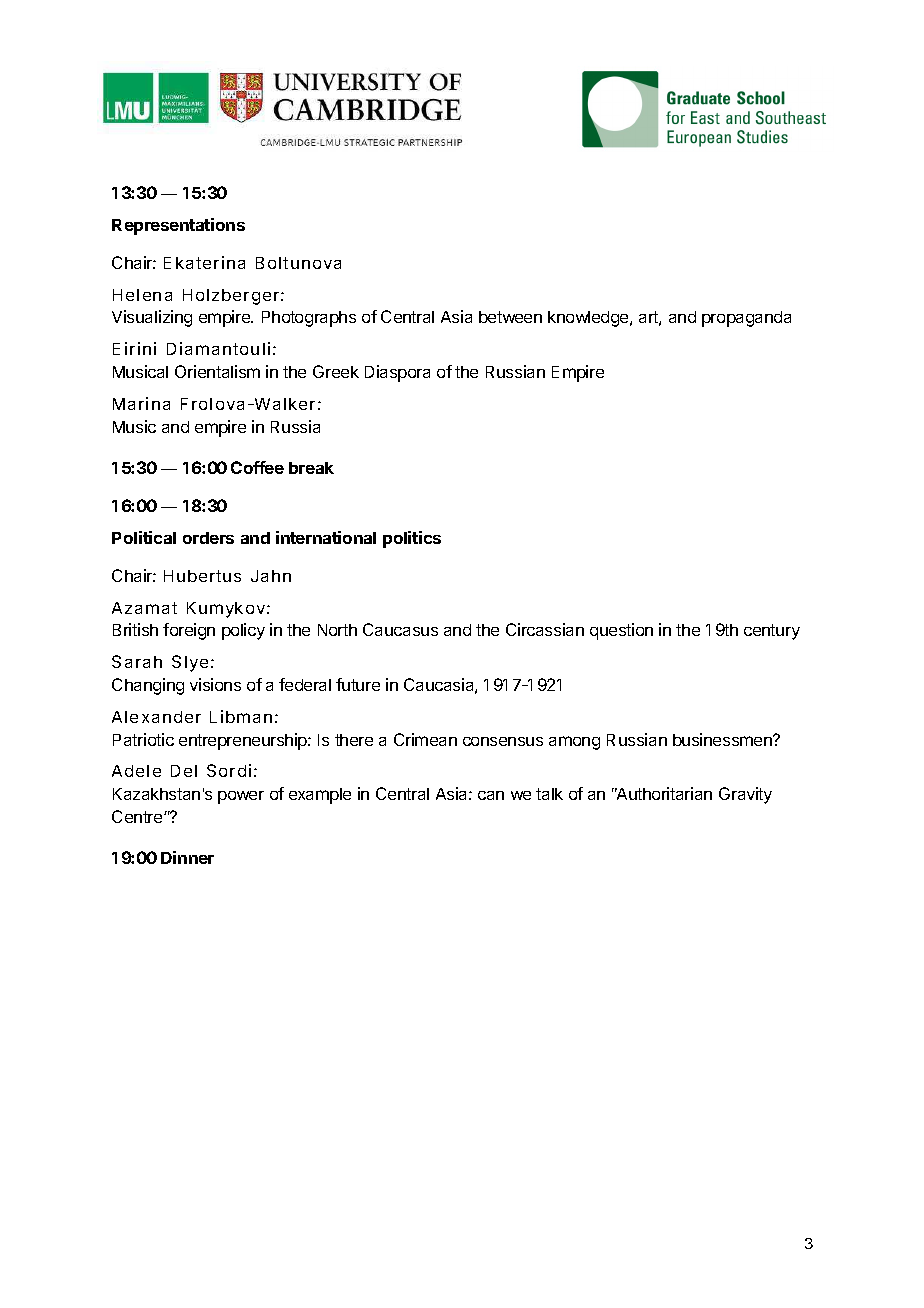 This screenshot has width=924, height=1308. What do you see at coordinates (621, 631) in the screenshot?
I see `question` at bounding box center [621, 631].
